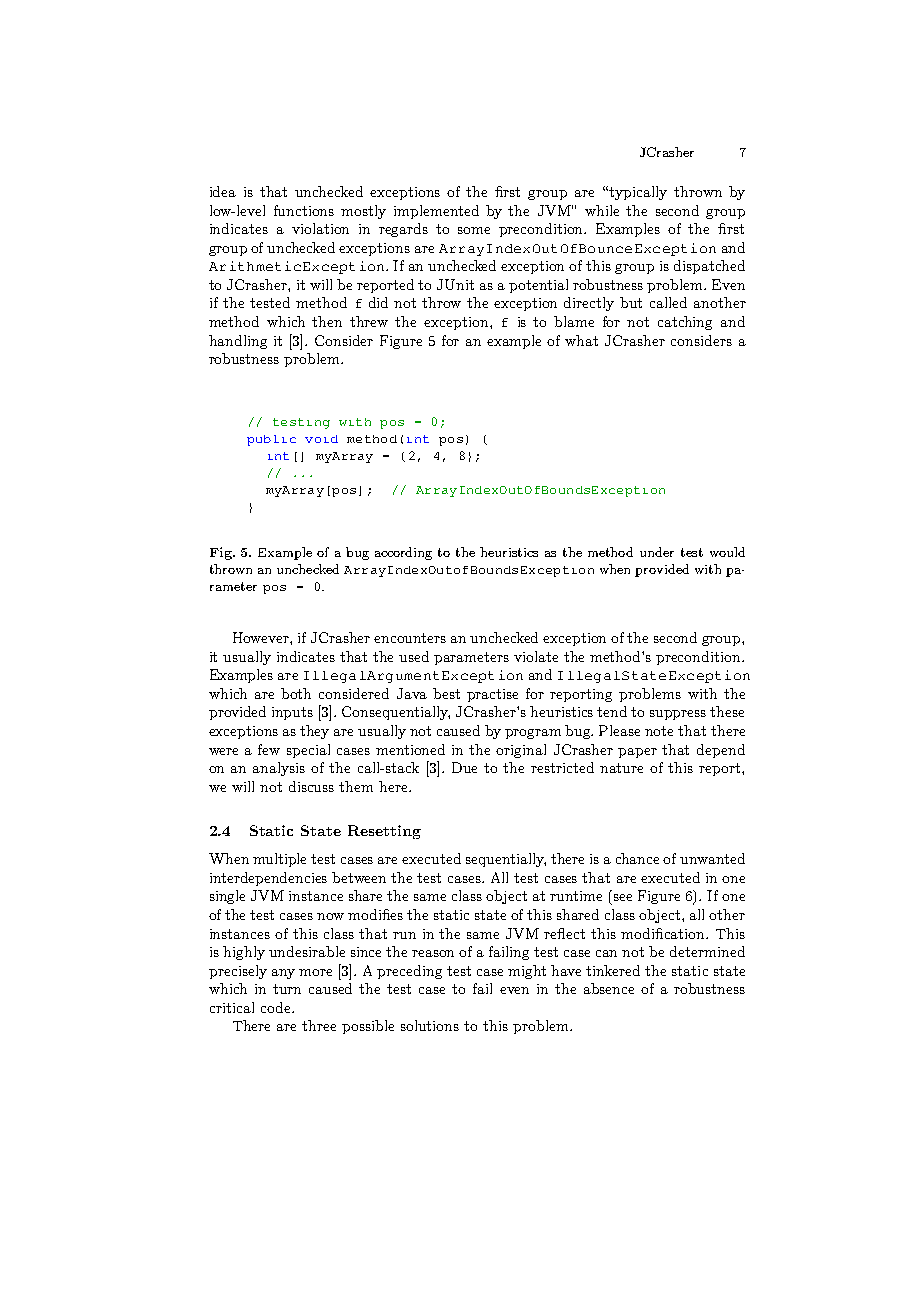 The height and width of the screenshot is (1308, 924). What do you see at coordinates (474, 230) in the screenshot?
I see `some` at bounding box center [474, 230].
